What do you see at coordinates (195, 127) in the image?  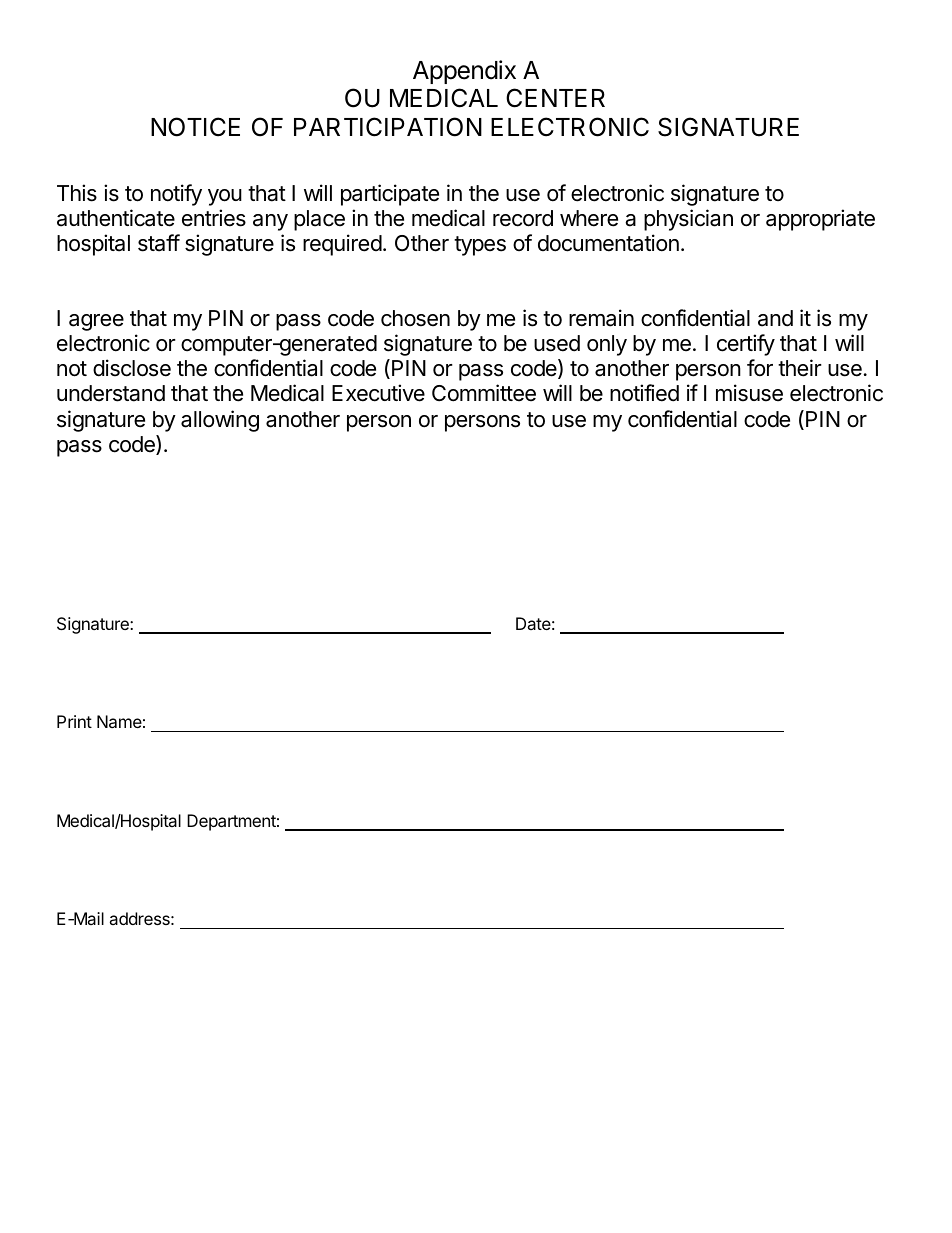 I see `NOTICE` at bounding box center [195, 127].
